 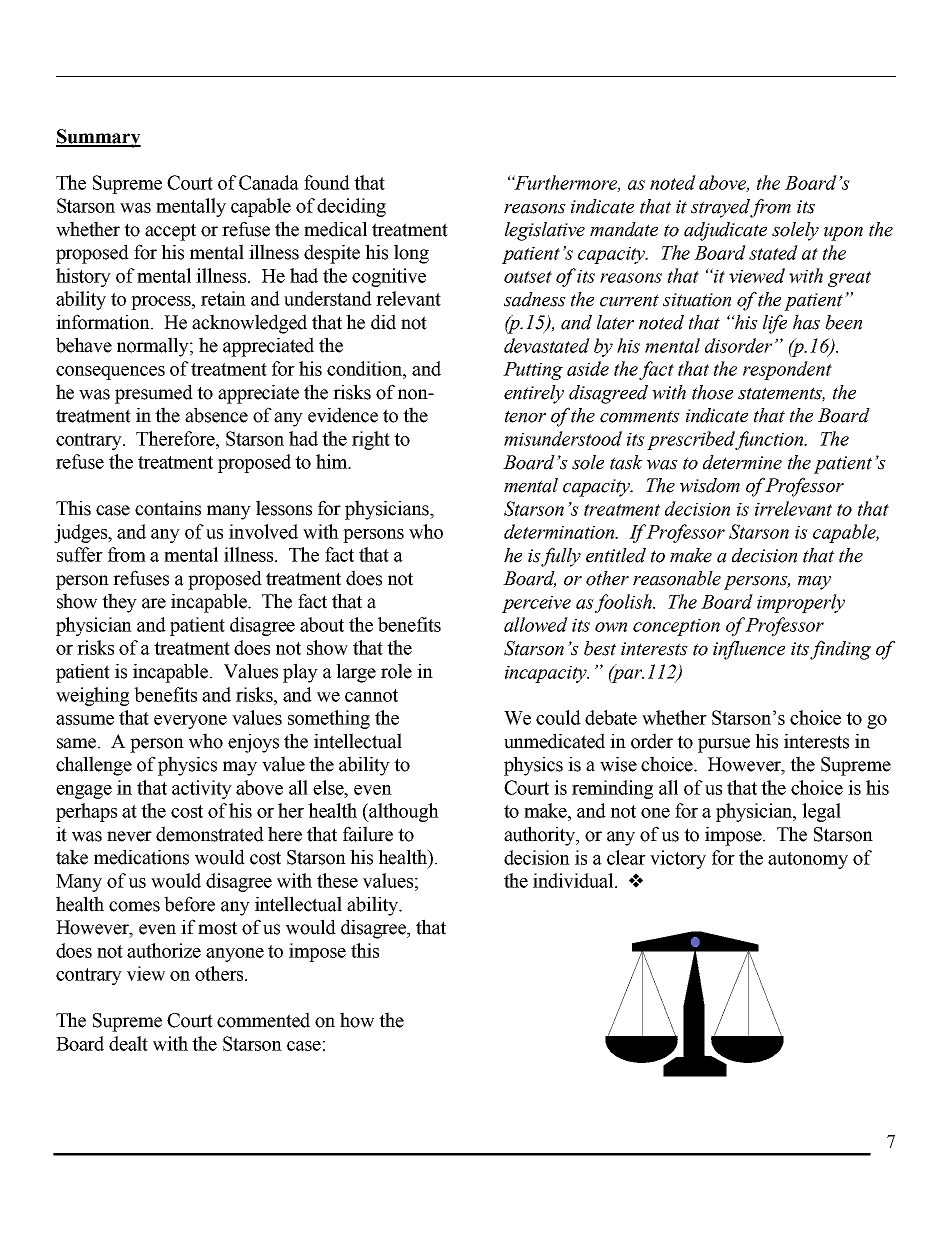 I want to click on respondent, so click(x=787, y=370).
